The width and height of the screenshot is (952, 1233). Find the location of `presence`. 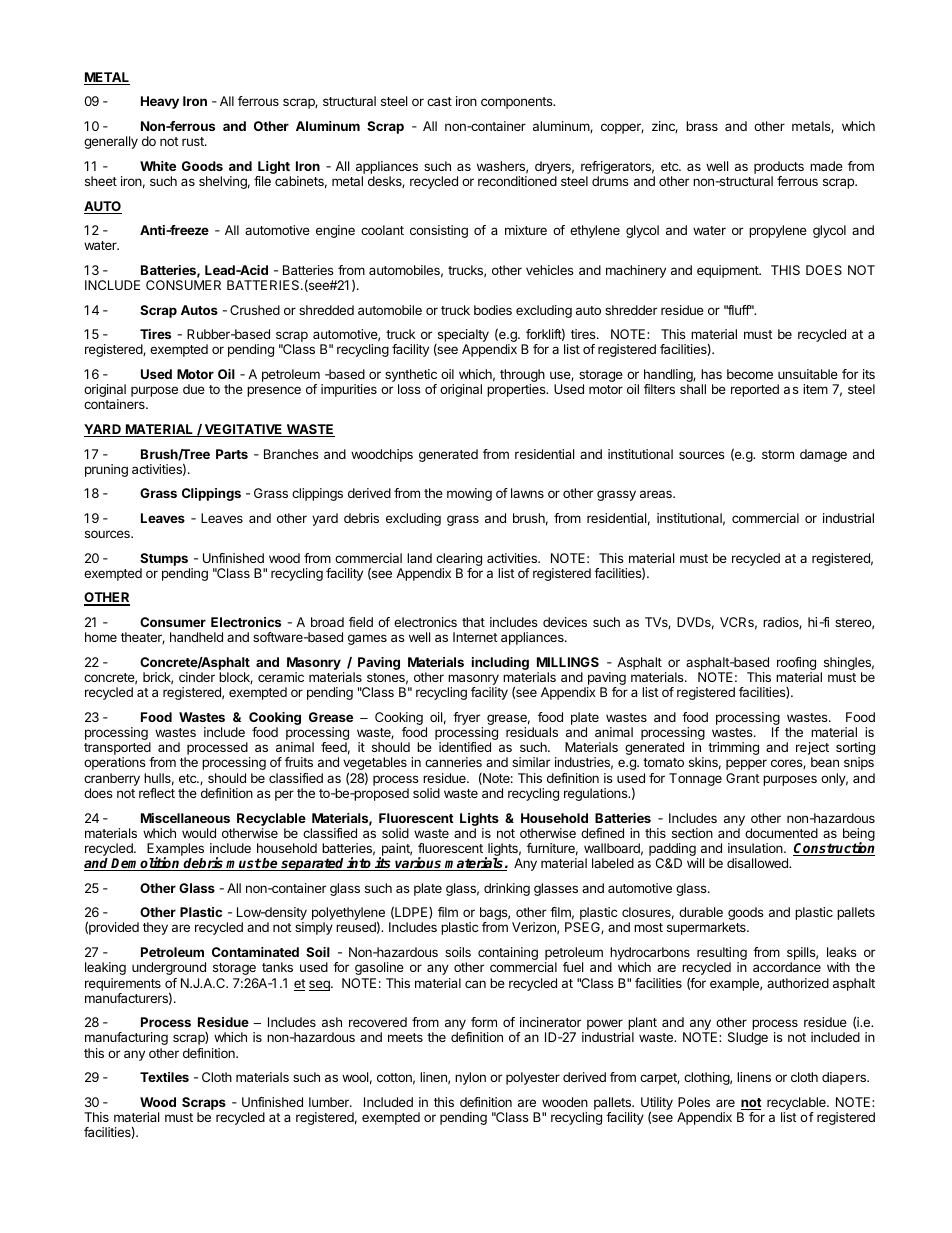

presence is located at coordinates (274, 391).
